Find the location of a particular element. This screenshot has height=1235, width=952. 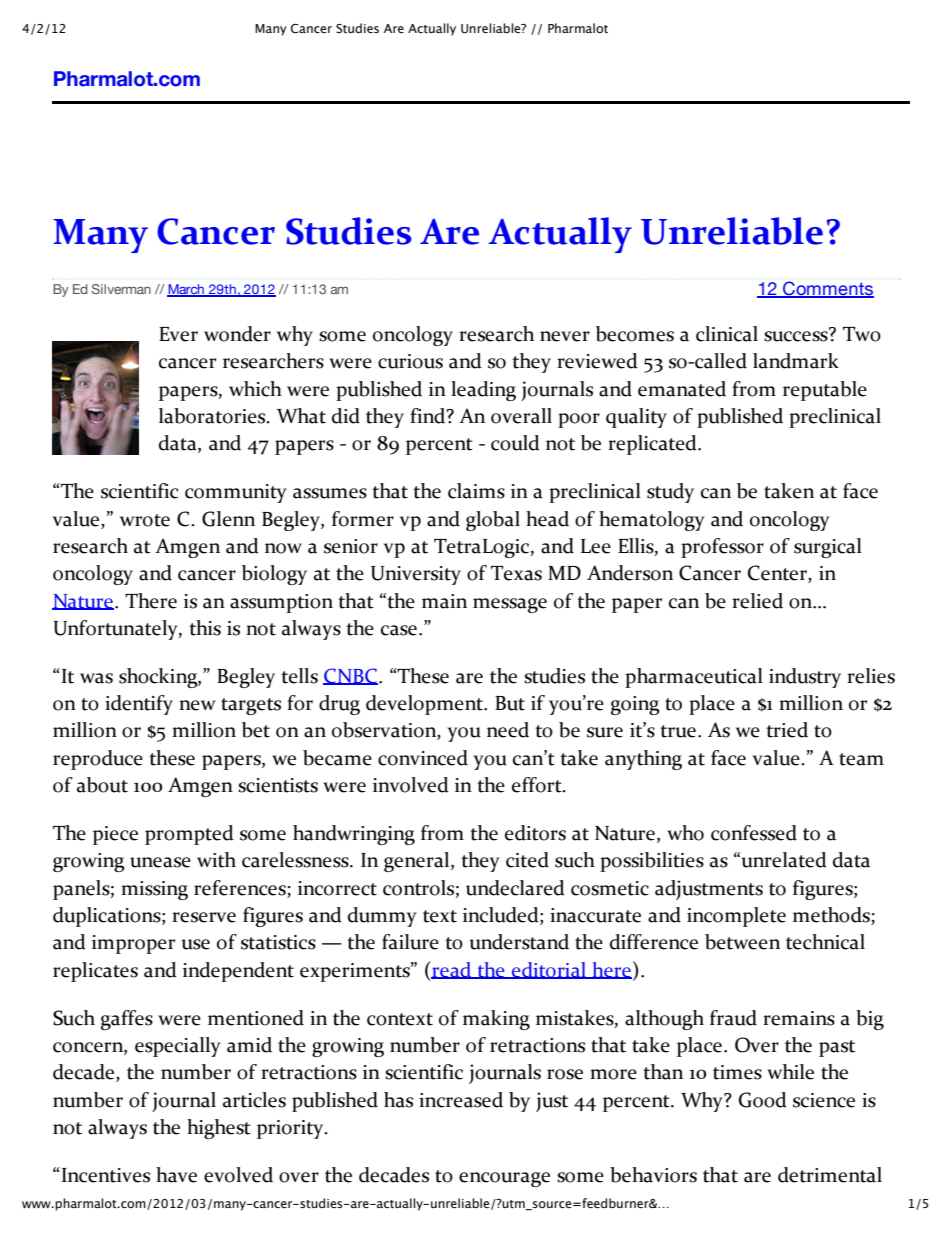

between is located at coordinates (742, 942).
